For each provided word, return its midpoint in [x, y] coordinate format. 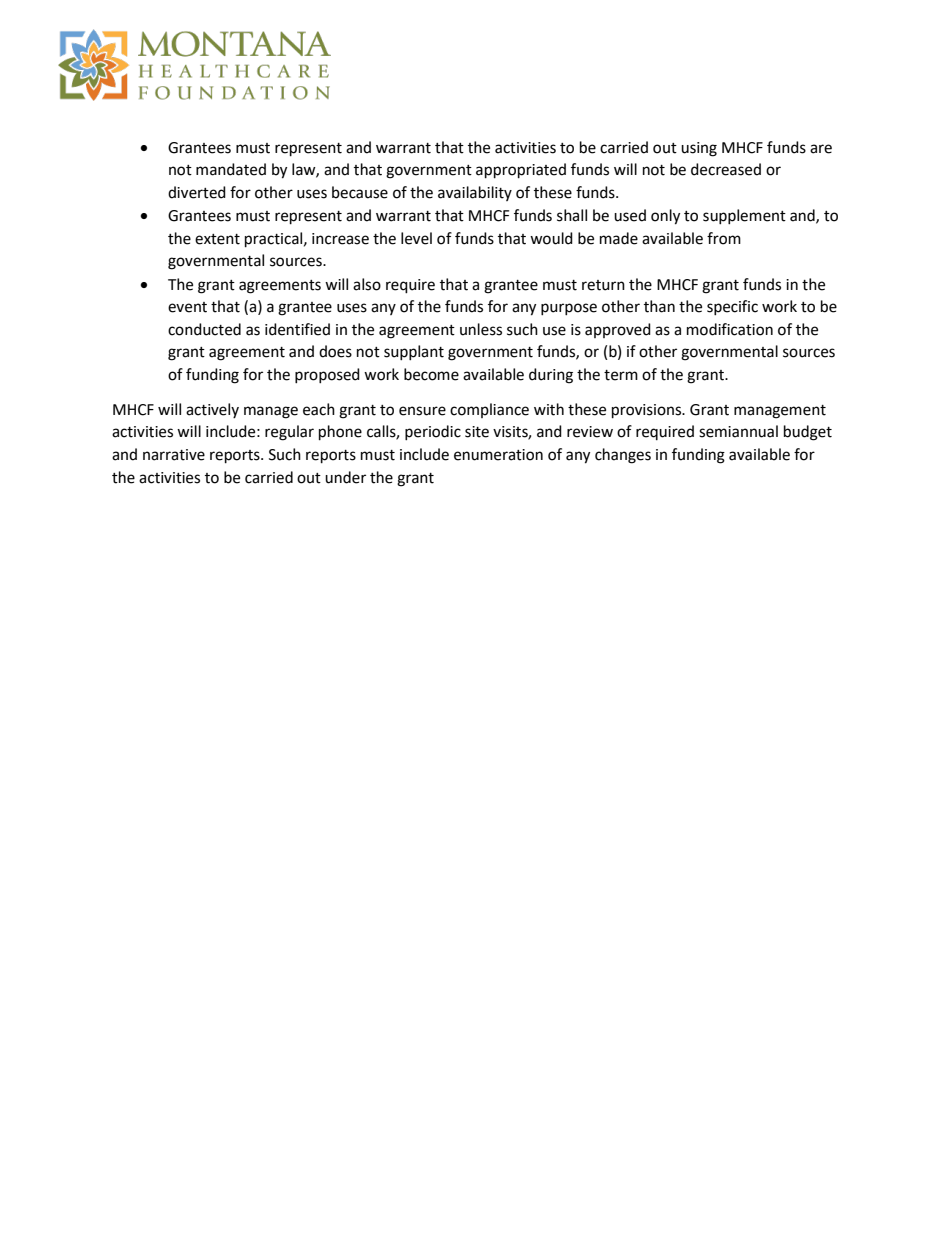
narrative [174, 455]
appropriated [521, 171]
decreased [726, 169]
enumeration [498, 455]
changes [623, 456]
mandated [231, 169]
